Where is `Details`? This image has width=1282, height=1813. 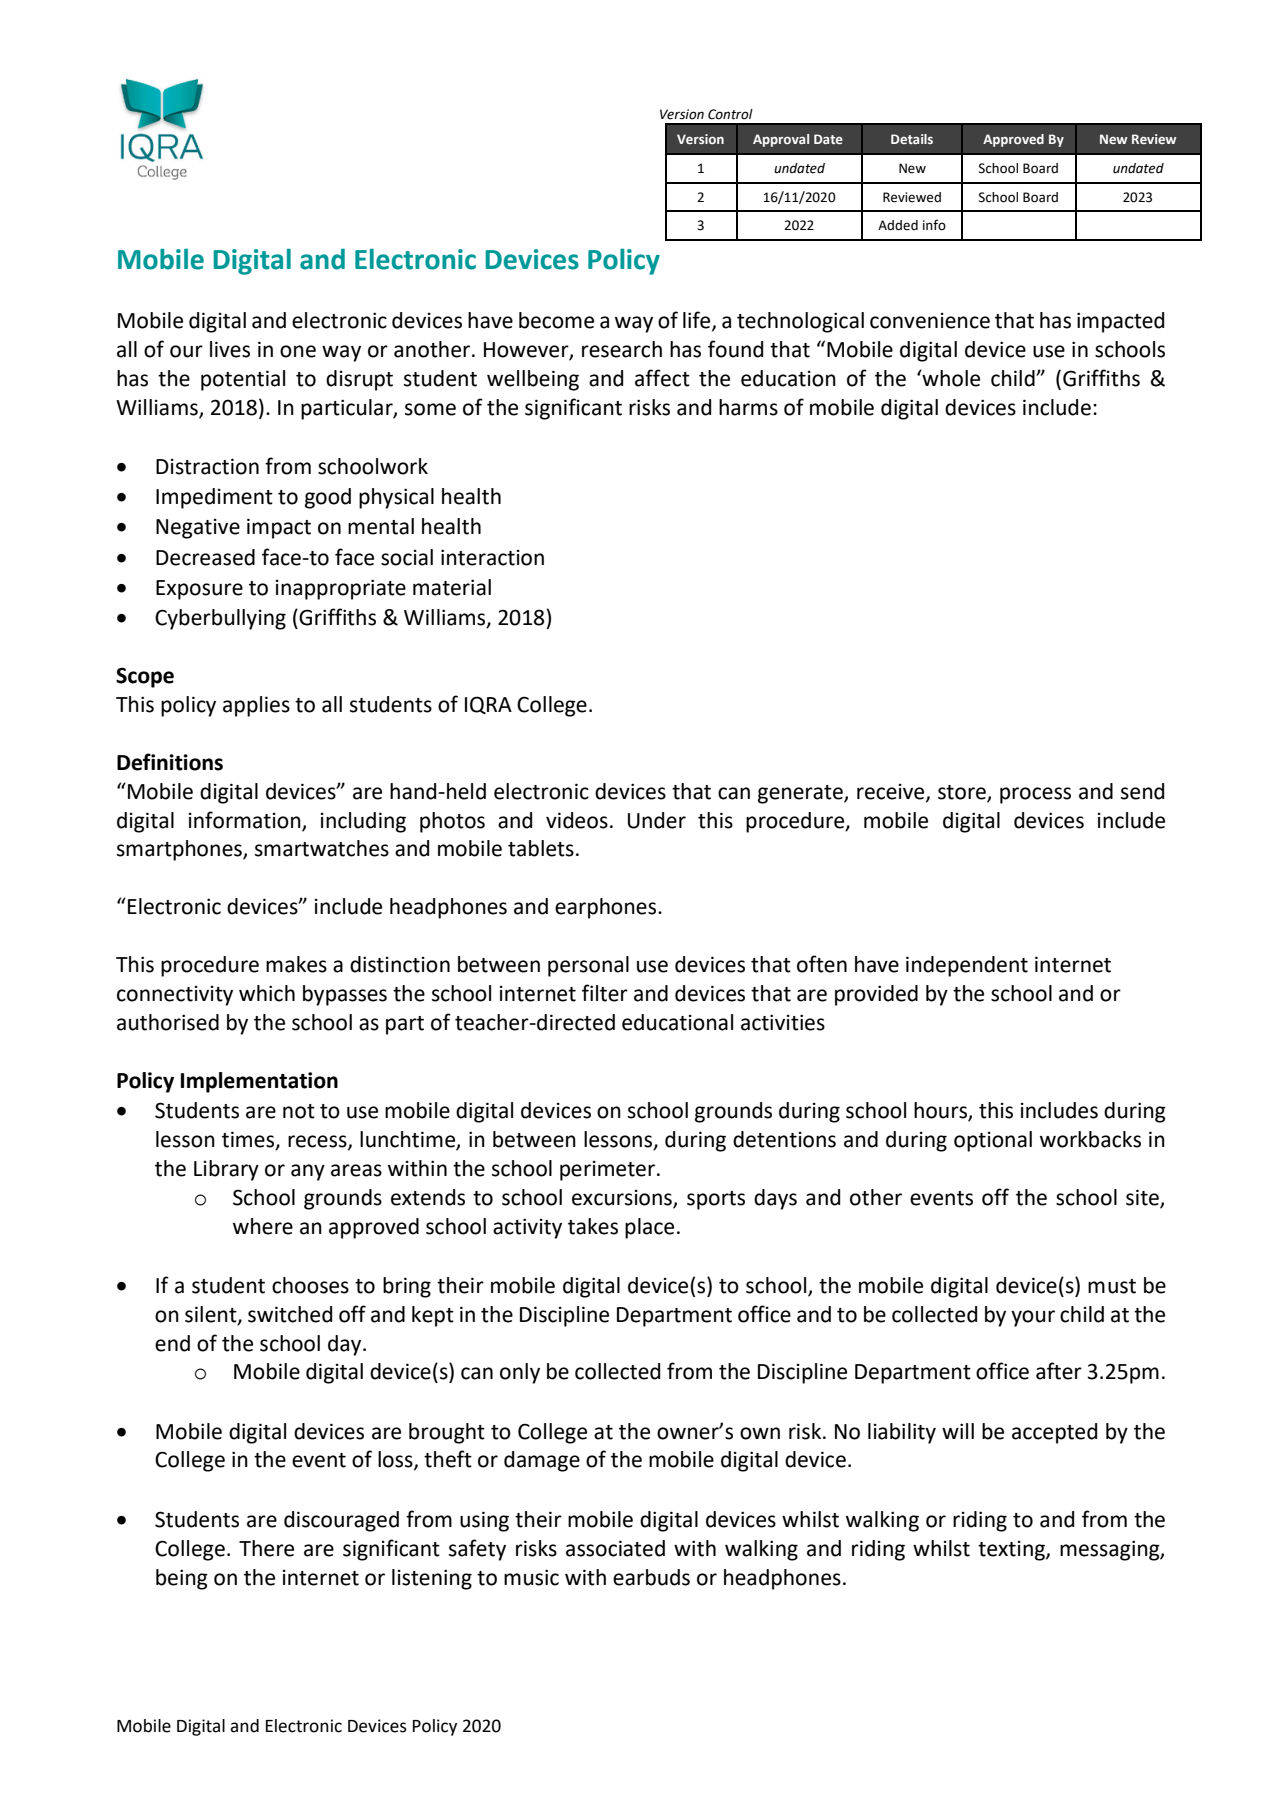
Details is located at coordinates (912, 139).
